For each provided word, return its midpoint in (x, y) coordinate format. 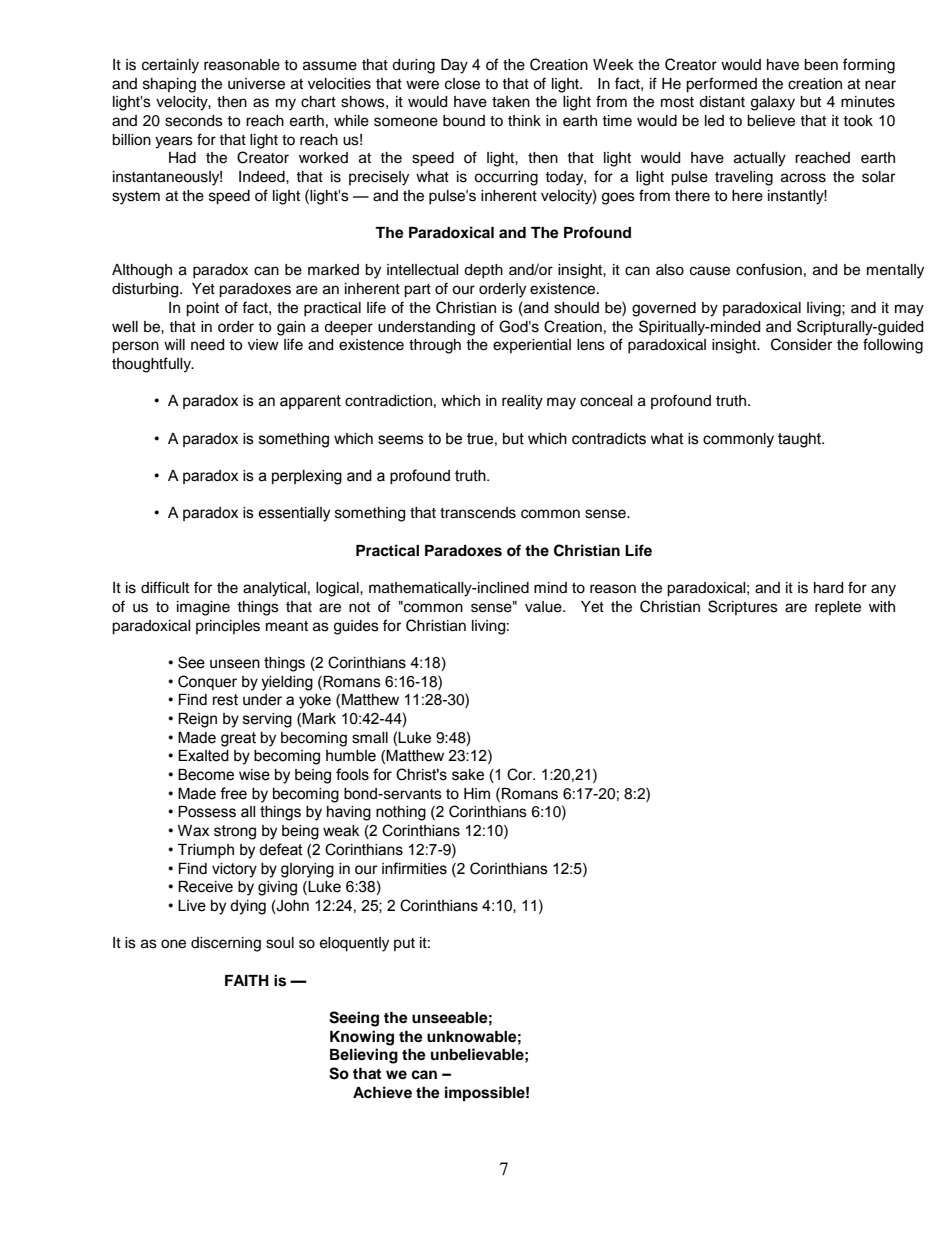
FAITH (247, 980)
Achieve (382, 1092)
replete (838, 608)
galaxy (773, 103)
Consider (801, 344)
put (404, 944)
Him (477, 793)
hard (828, 588)
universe (256, 84)
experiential (532, 346)
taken (511, 102)
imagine (203, 608)
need (207, 345)
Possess (207, 812)
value (544, 607)
